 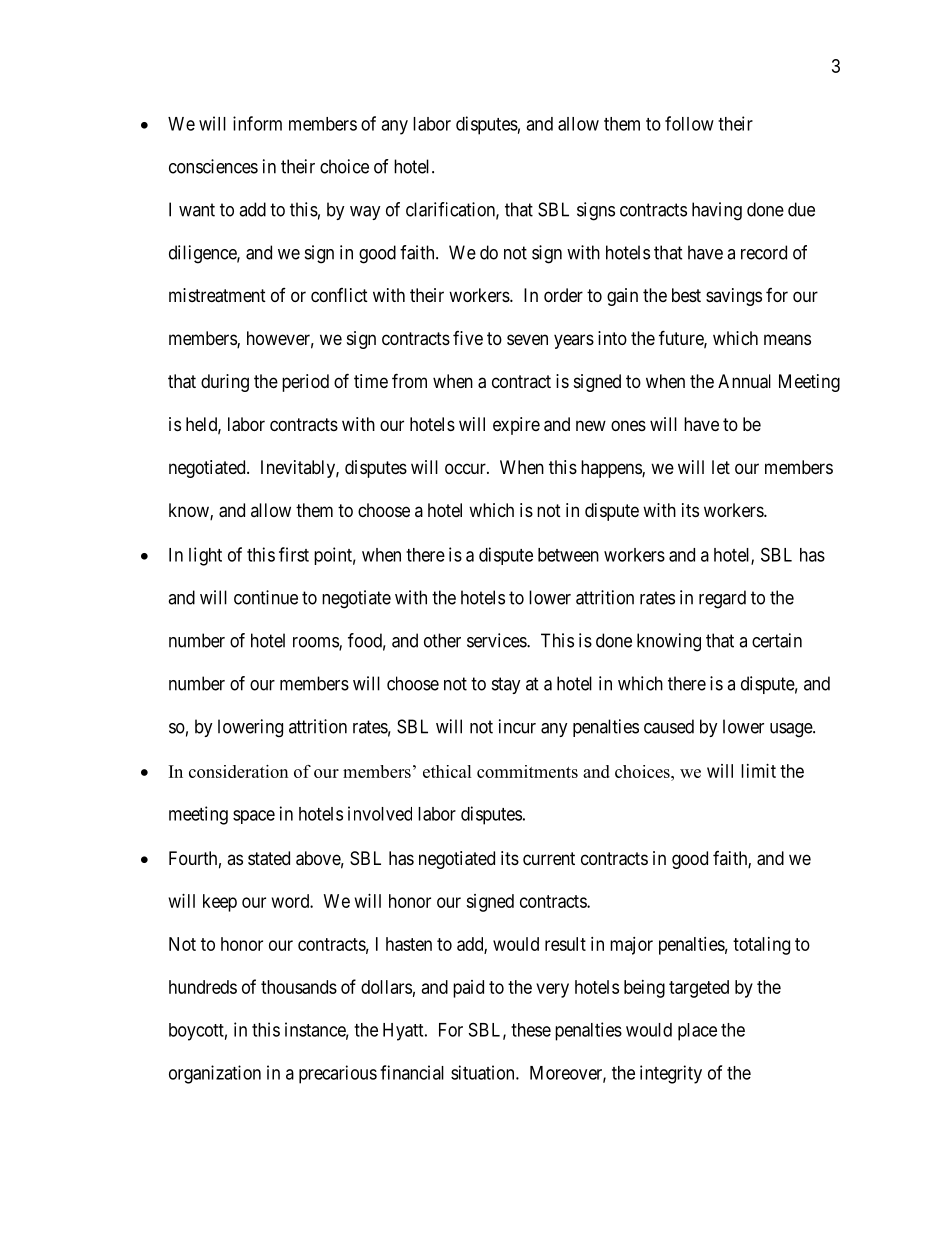 What do you see at coordinates (497, 640) in the page?
I see `services` at bounding box center [497, 640].
